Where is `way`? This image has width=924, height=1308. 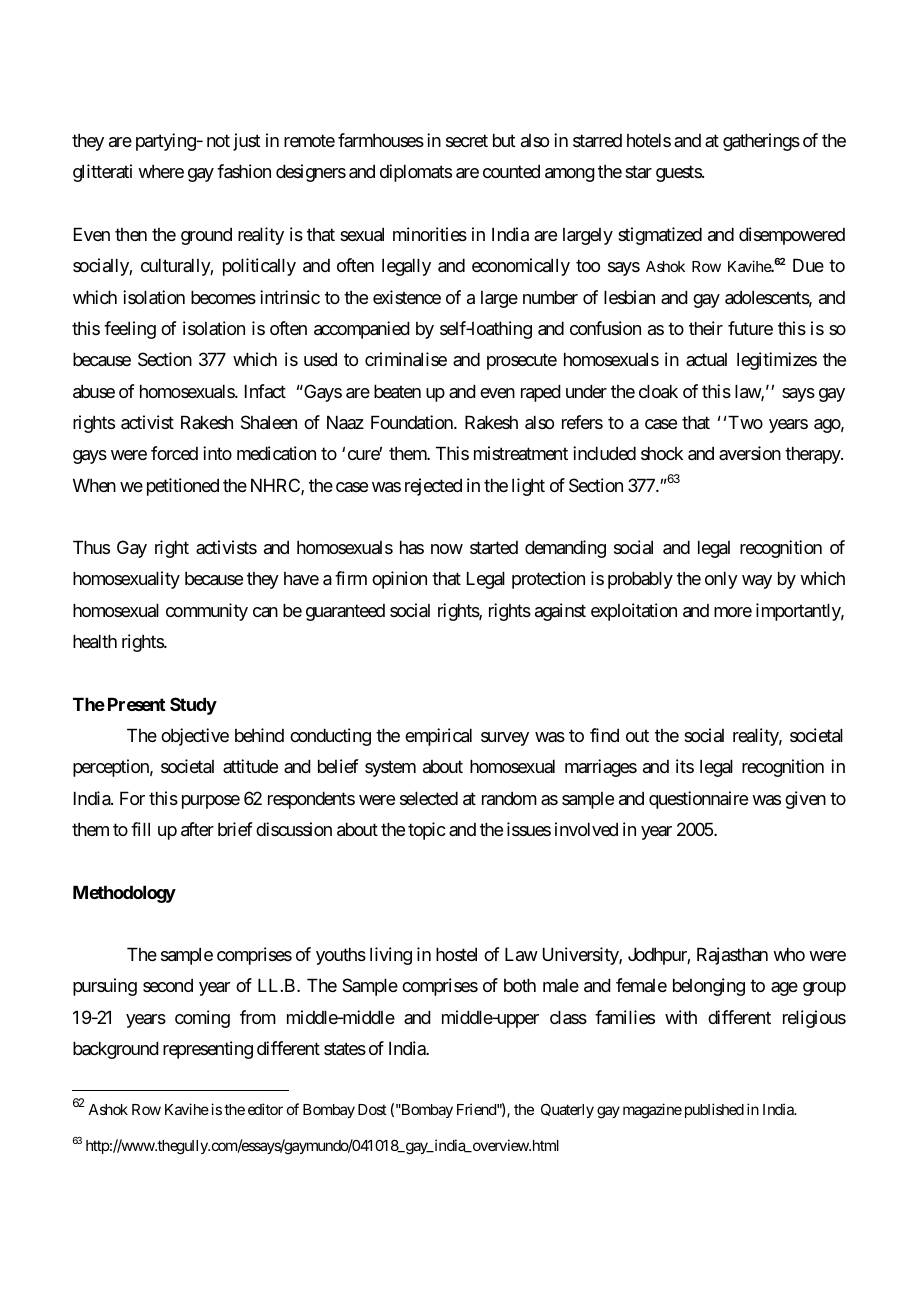 way is located at coordinates (757, 582).
